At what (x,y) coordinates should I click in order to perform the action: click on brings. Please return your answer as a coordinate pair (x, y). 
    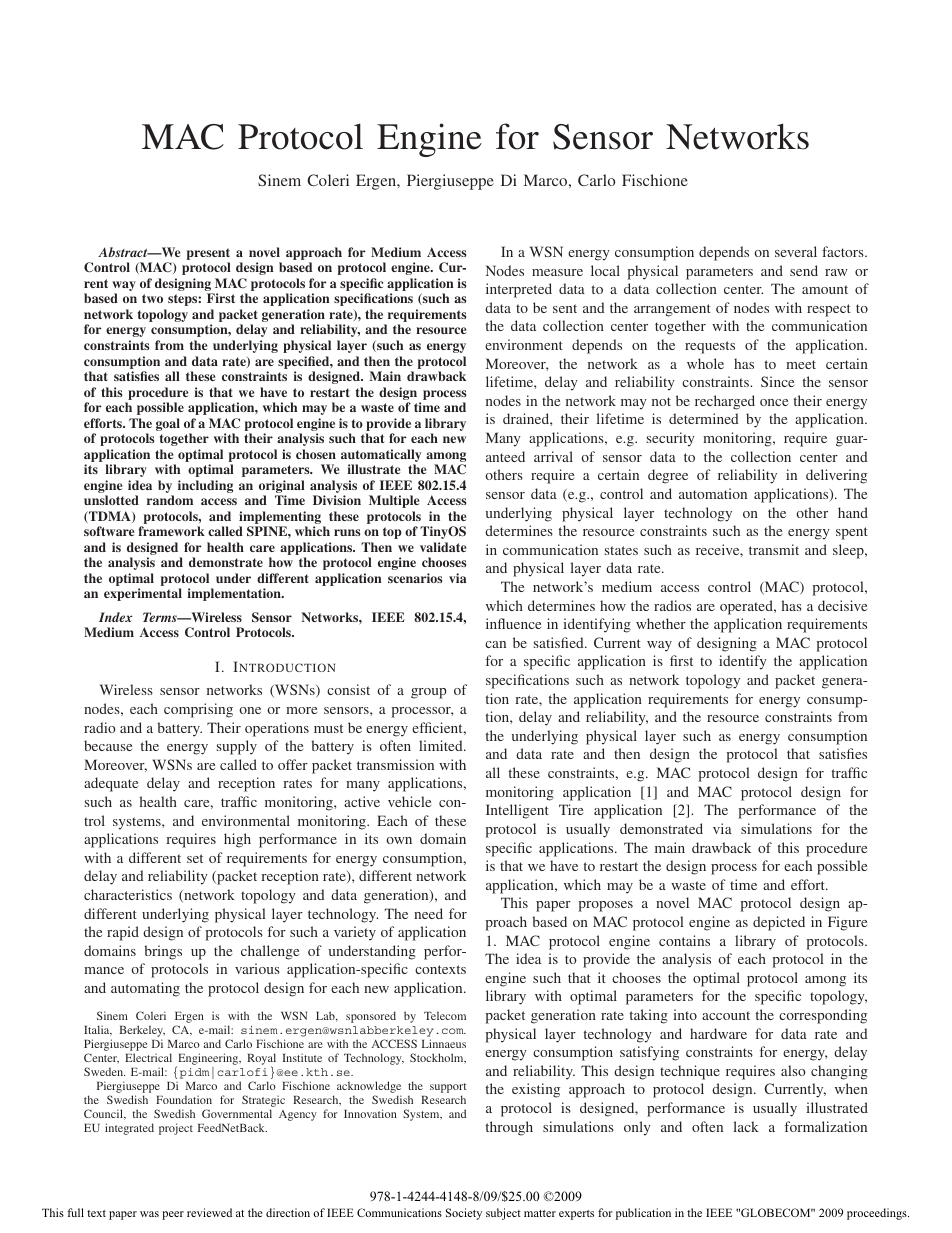
    Looking at the image, I should click on (163, 952).
